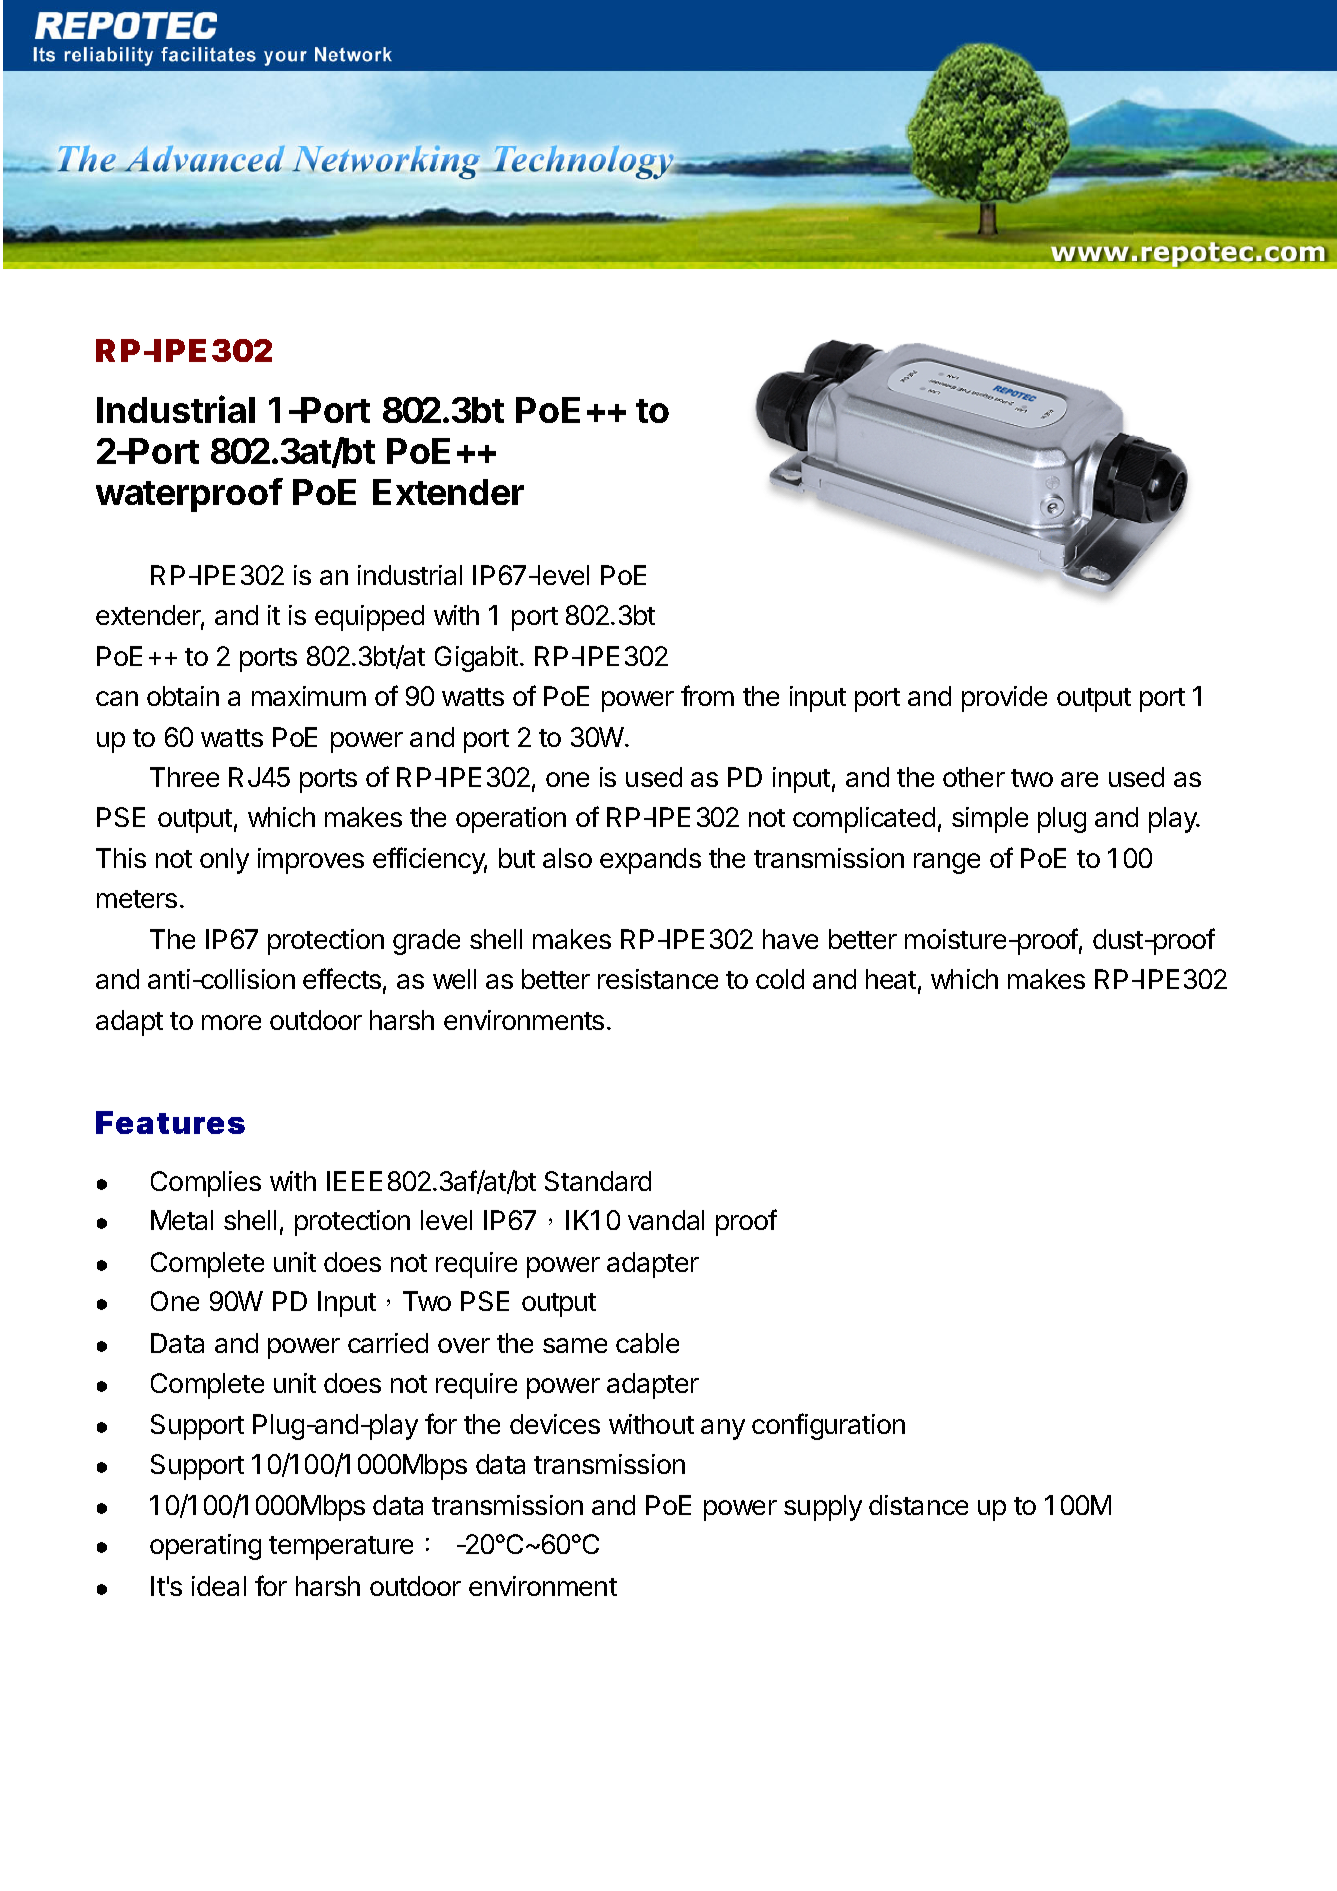 The image size is (1337, 1891). Describe the element at coordinates (647, 1343) in the page. I see `cable` at that location.
